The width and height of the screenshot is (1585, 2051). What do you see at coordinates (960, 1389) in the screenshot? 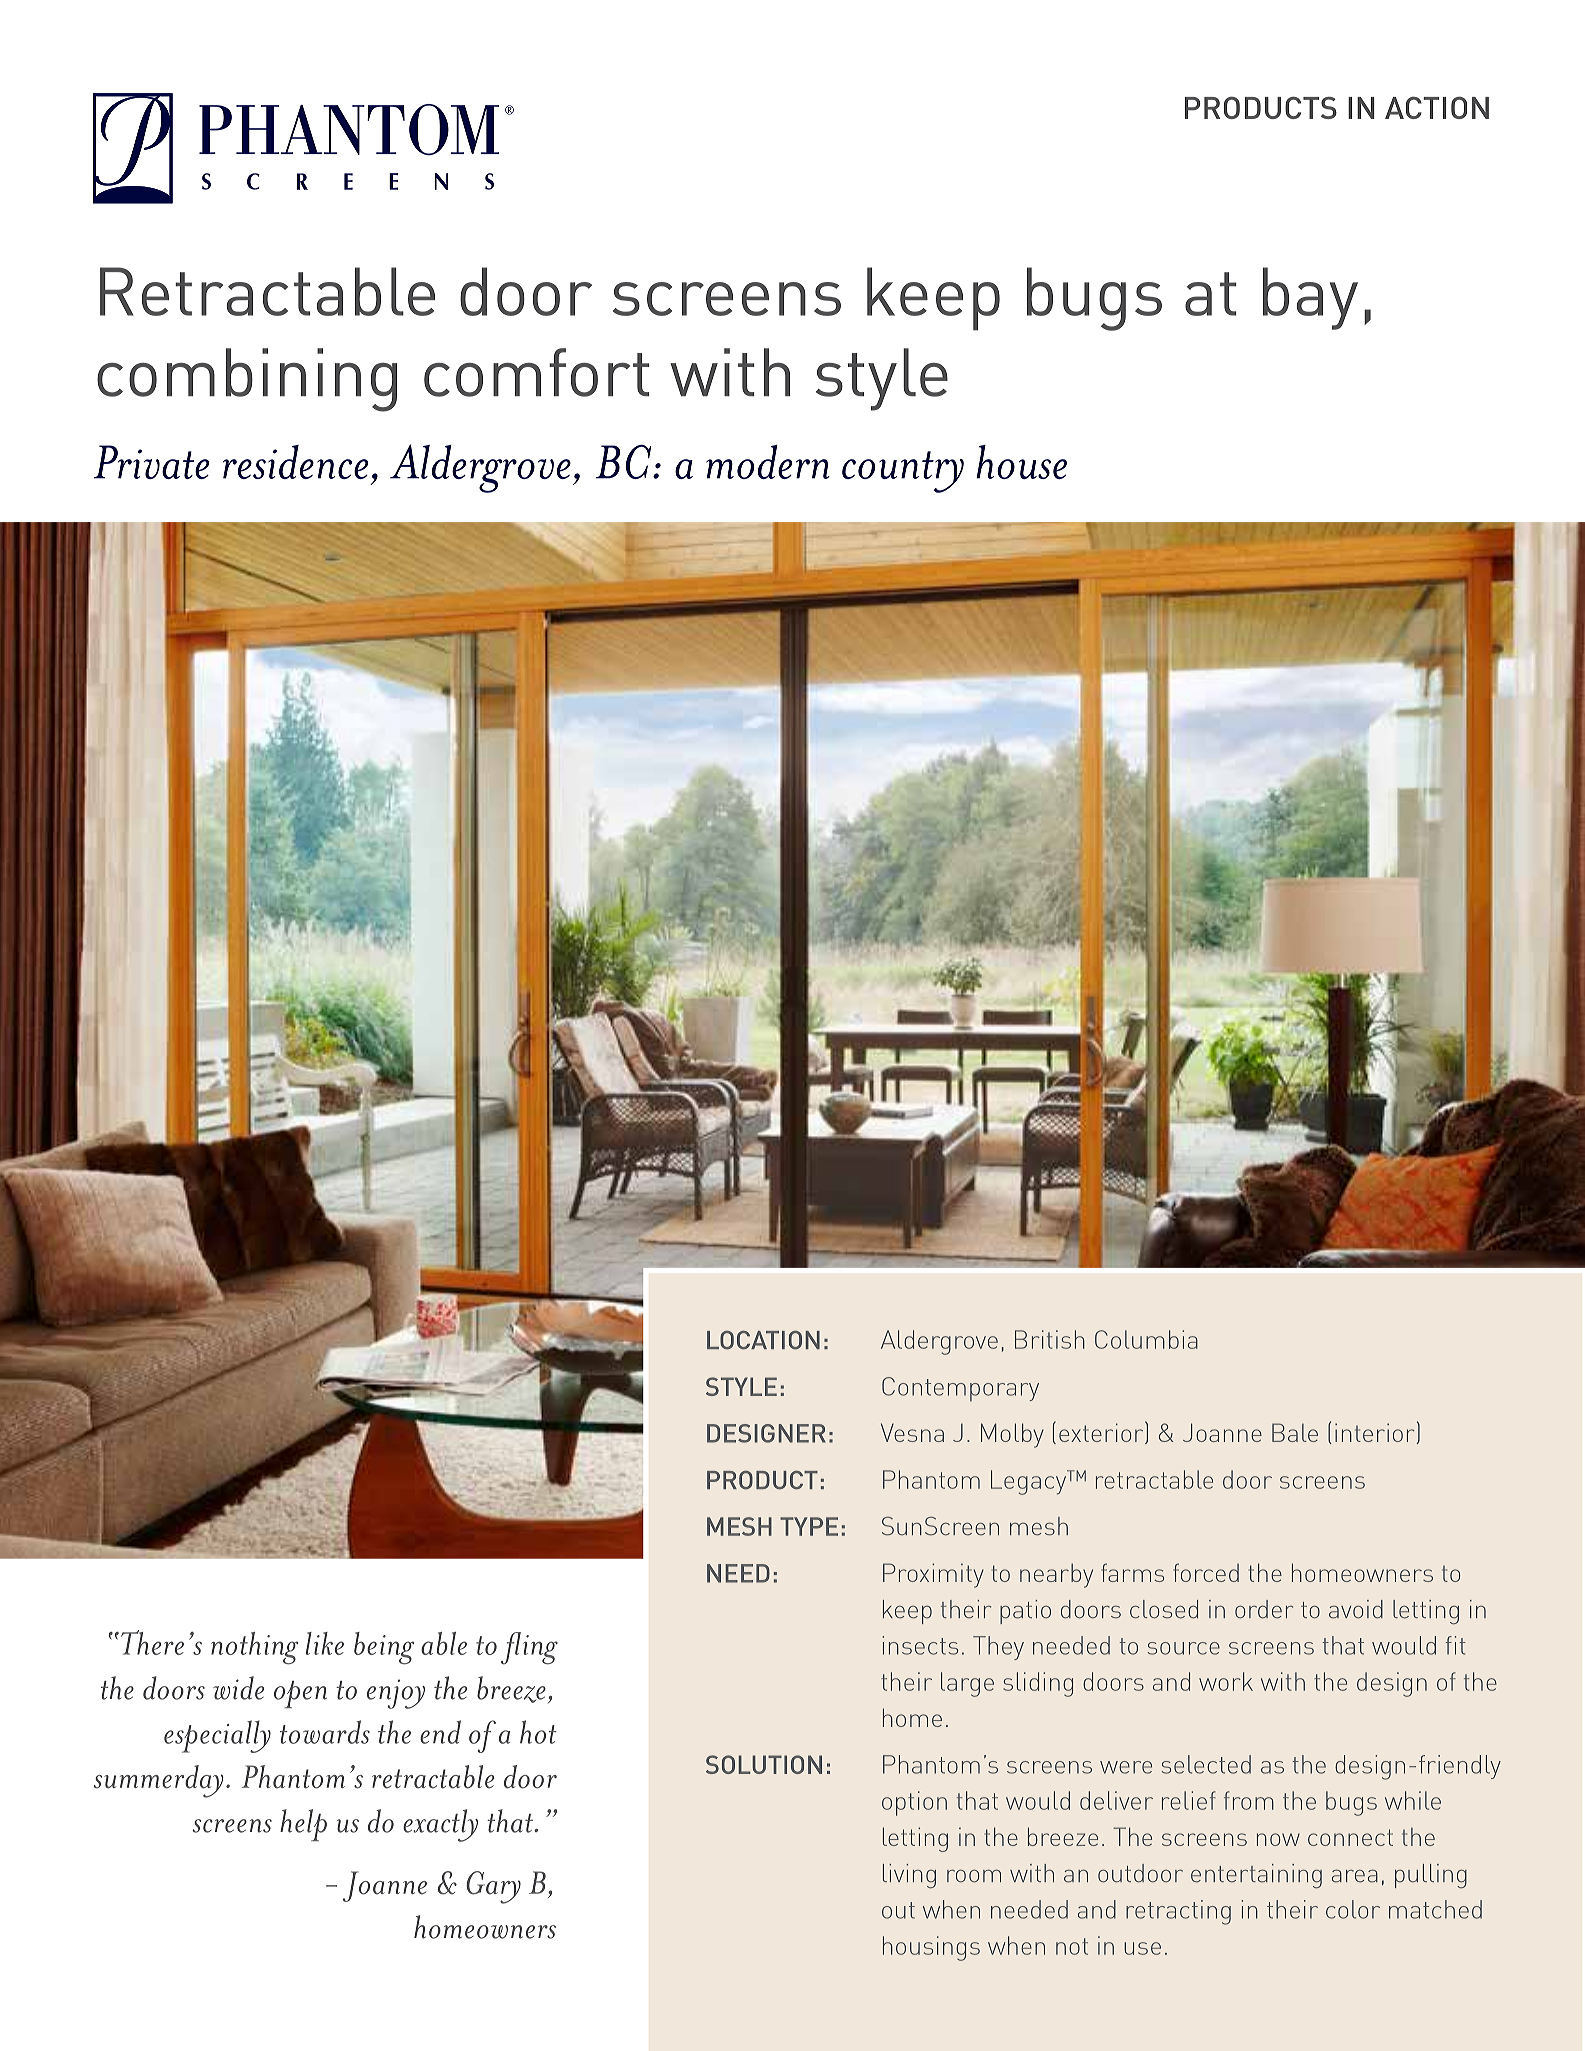
I see `Contemporary` at bounding box center [960, 1389].
